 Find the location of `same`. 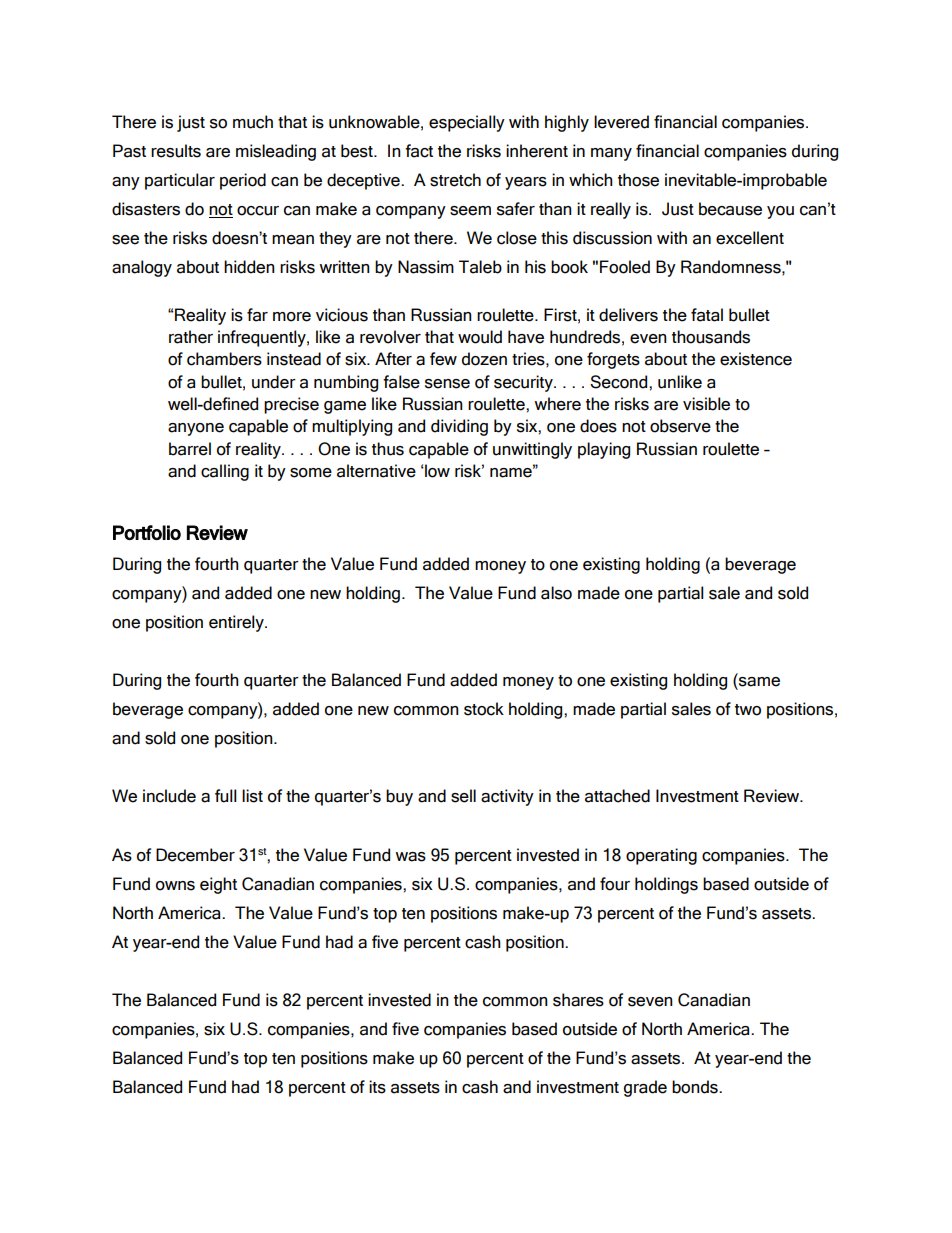

same is located at coordinates (758, 683).
